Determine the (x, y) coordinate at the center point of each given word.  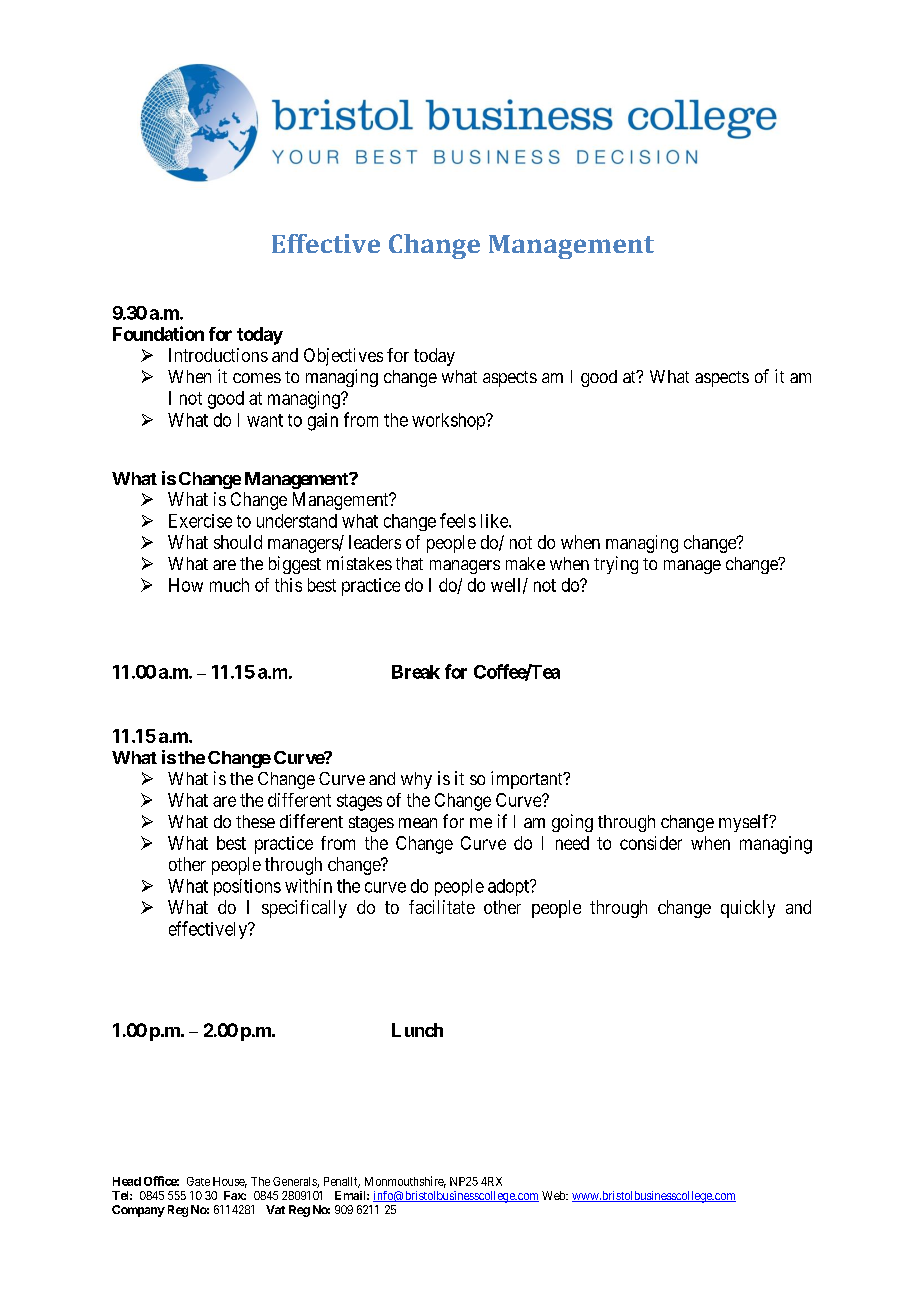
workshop (449, 421)
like (495, 521)
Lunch (417, 1030)
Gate (198, 1181)
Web (554, 1195)
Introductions (218, 355)
